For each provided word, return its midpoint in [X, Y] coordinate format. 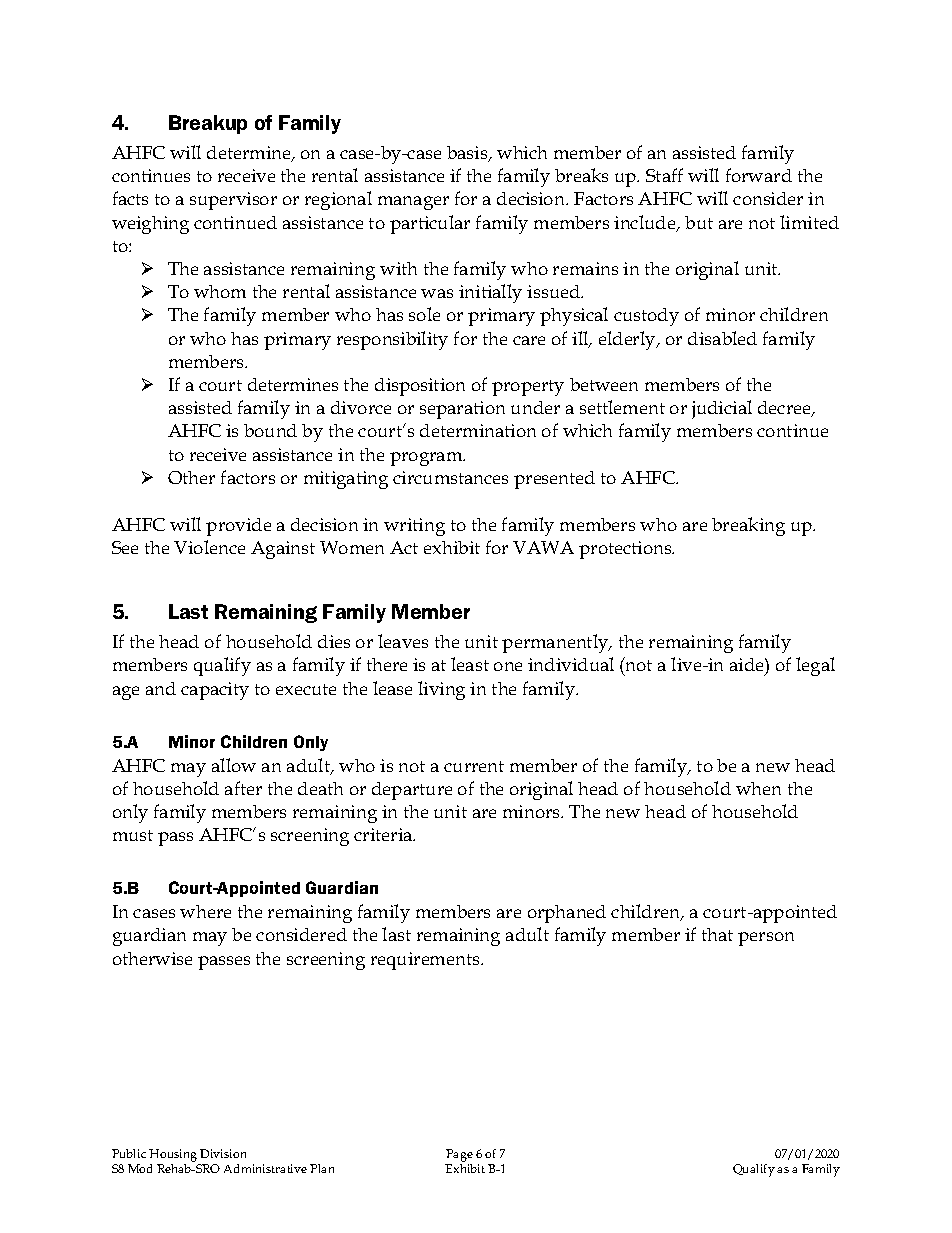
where [205, 911]
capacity [215, 691]
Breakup [208, 124]
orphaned [567, 914]
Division [223, 1153]
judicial [722, 409]
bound [270, 430]
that [717, 934]
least [470, 664]
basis [468, 154]
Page [459, 1155]
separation [462, 410]
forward [759, 175]
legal [815, 666]
